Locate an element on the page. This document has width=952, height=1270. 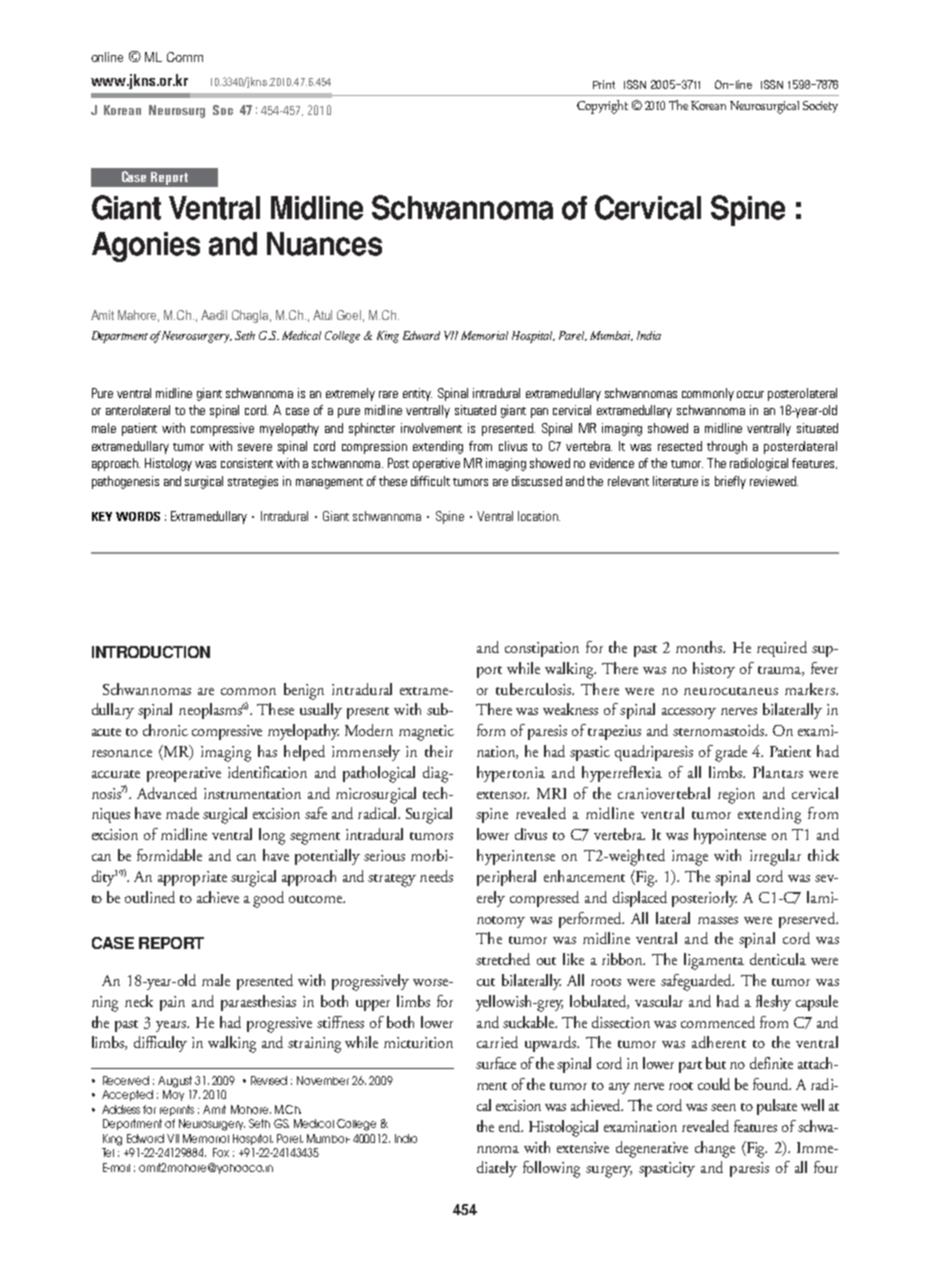
Copyright is located at coordinates (602, 107).
